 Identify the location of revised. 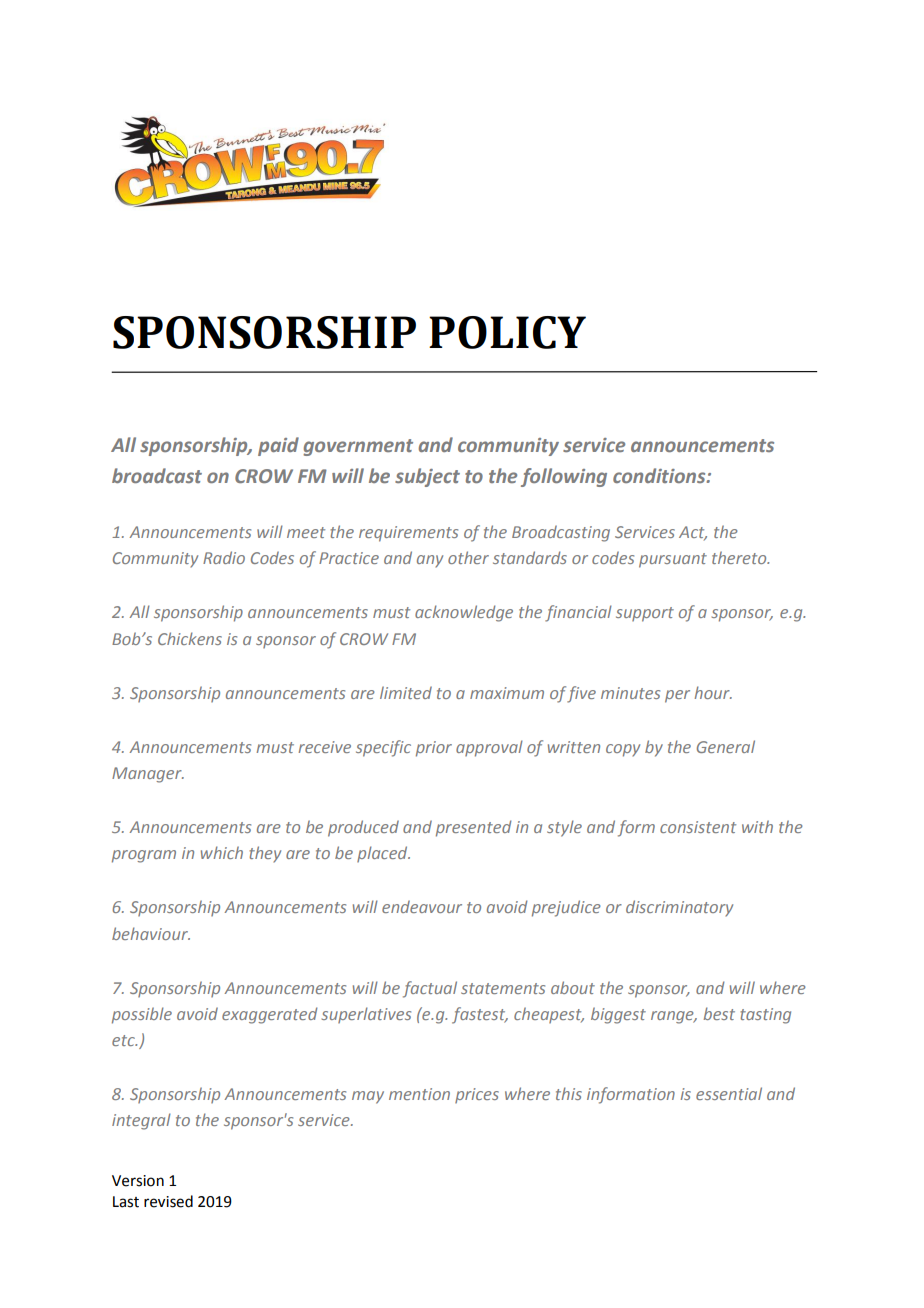
(168, 1201).
